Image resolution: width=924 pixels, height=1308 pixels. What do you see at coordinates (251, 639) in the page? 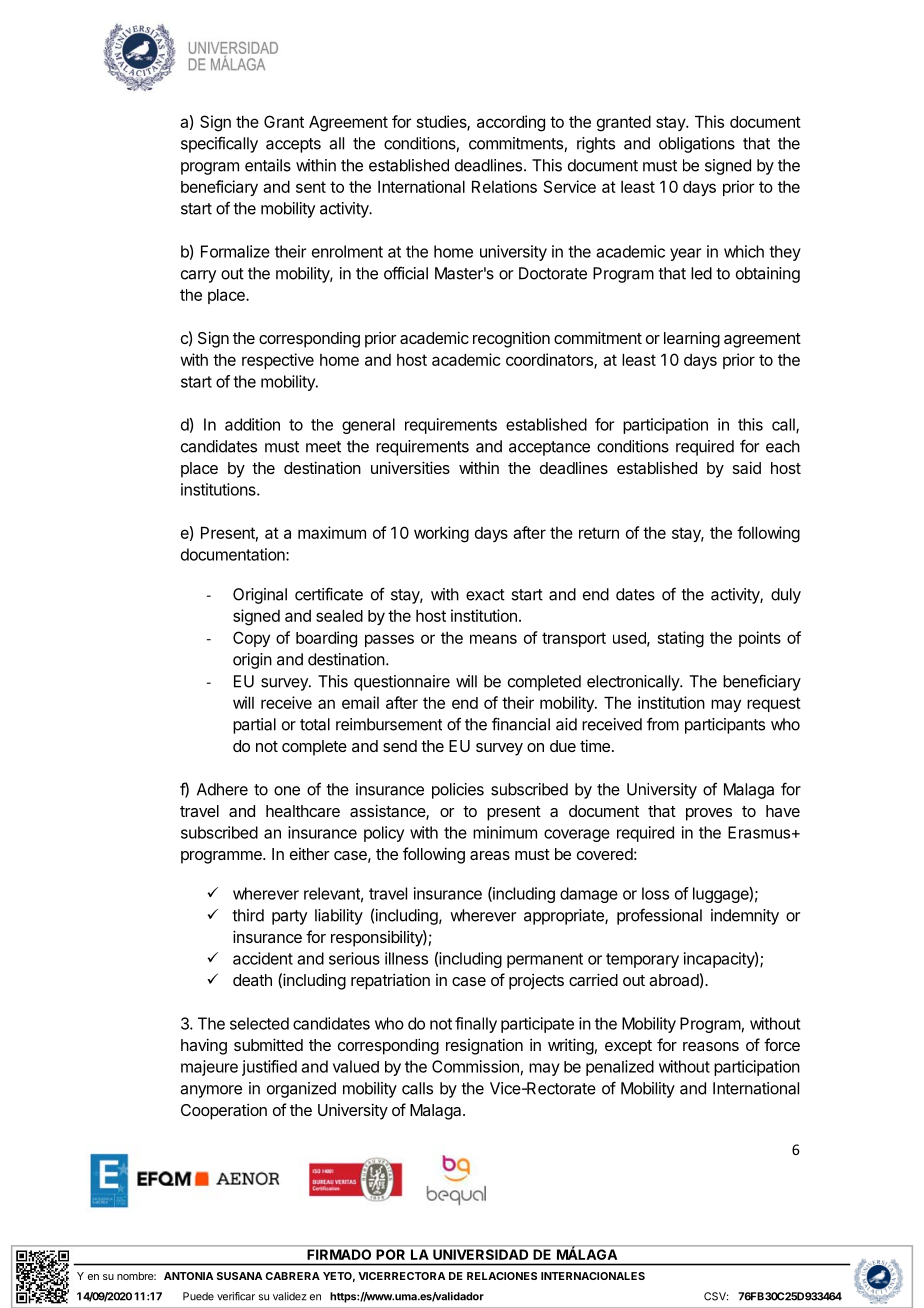
I see `Copy` at bounding box center [251, 639].
